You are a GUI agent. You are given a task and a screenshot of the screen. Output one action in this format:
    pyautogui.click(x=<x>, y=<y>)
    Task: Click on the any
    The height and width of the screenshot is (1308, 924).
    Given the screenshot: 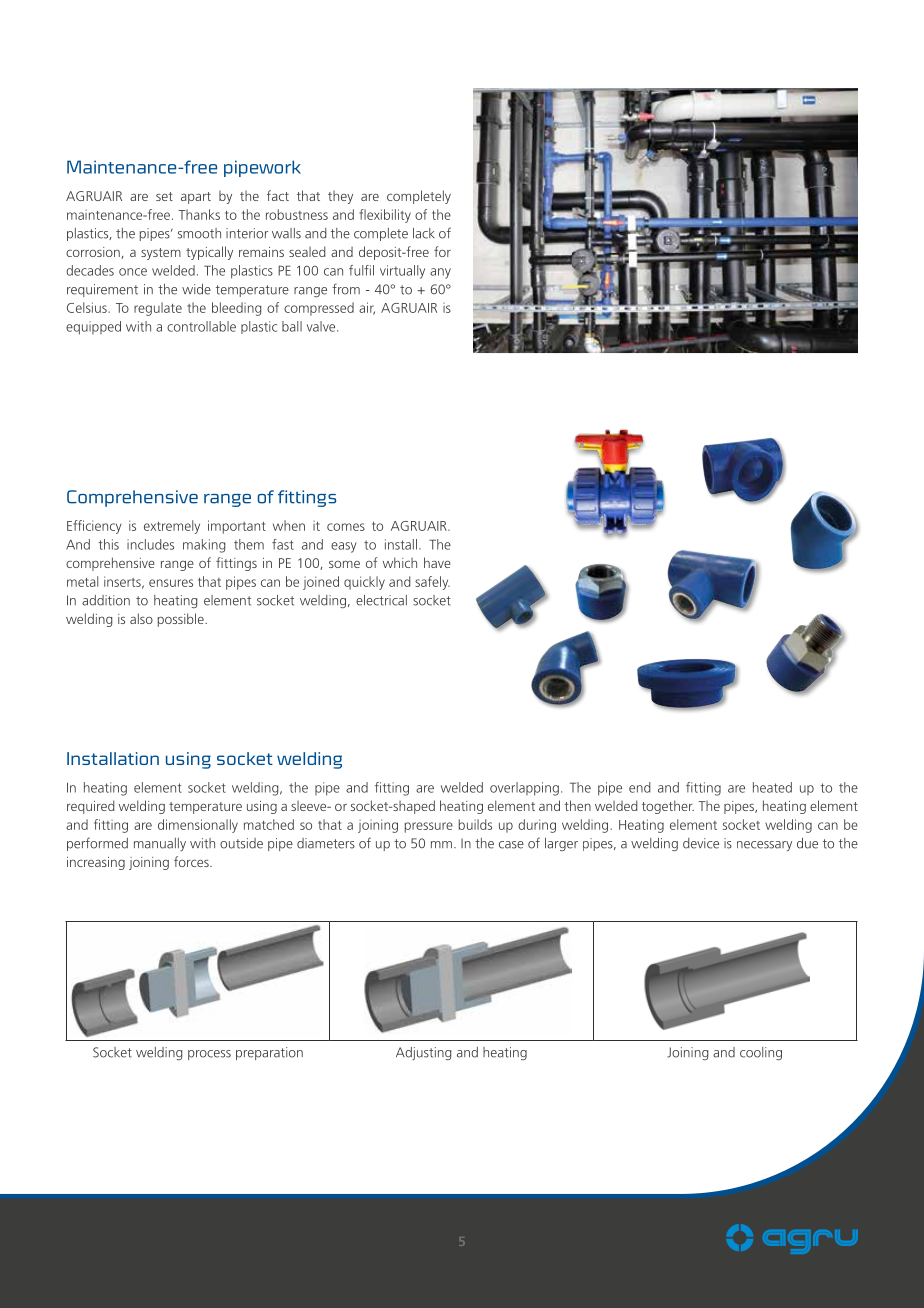 What is the action you would take?
    pyautogui.click(x=440, y=273)
